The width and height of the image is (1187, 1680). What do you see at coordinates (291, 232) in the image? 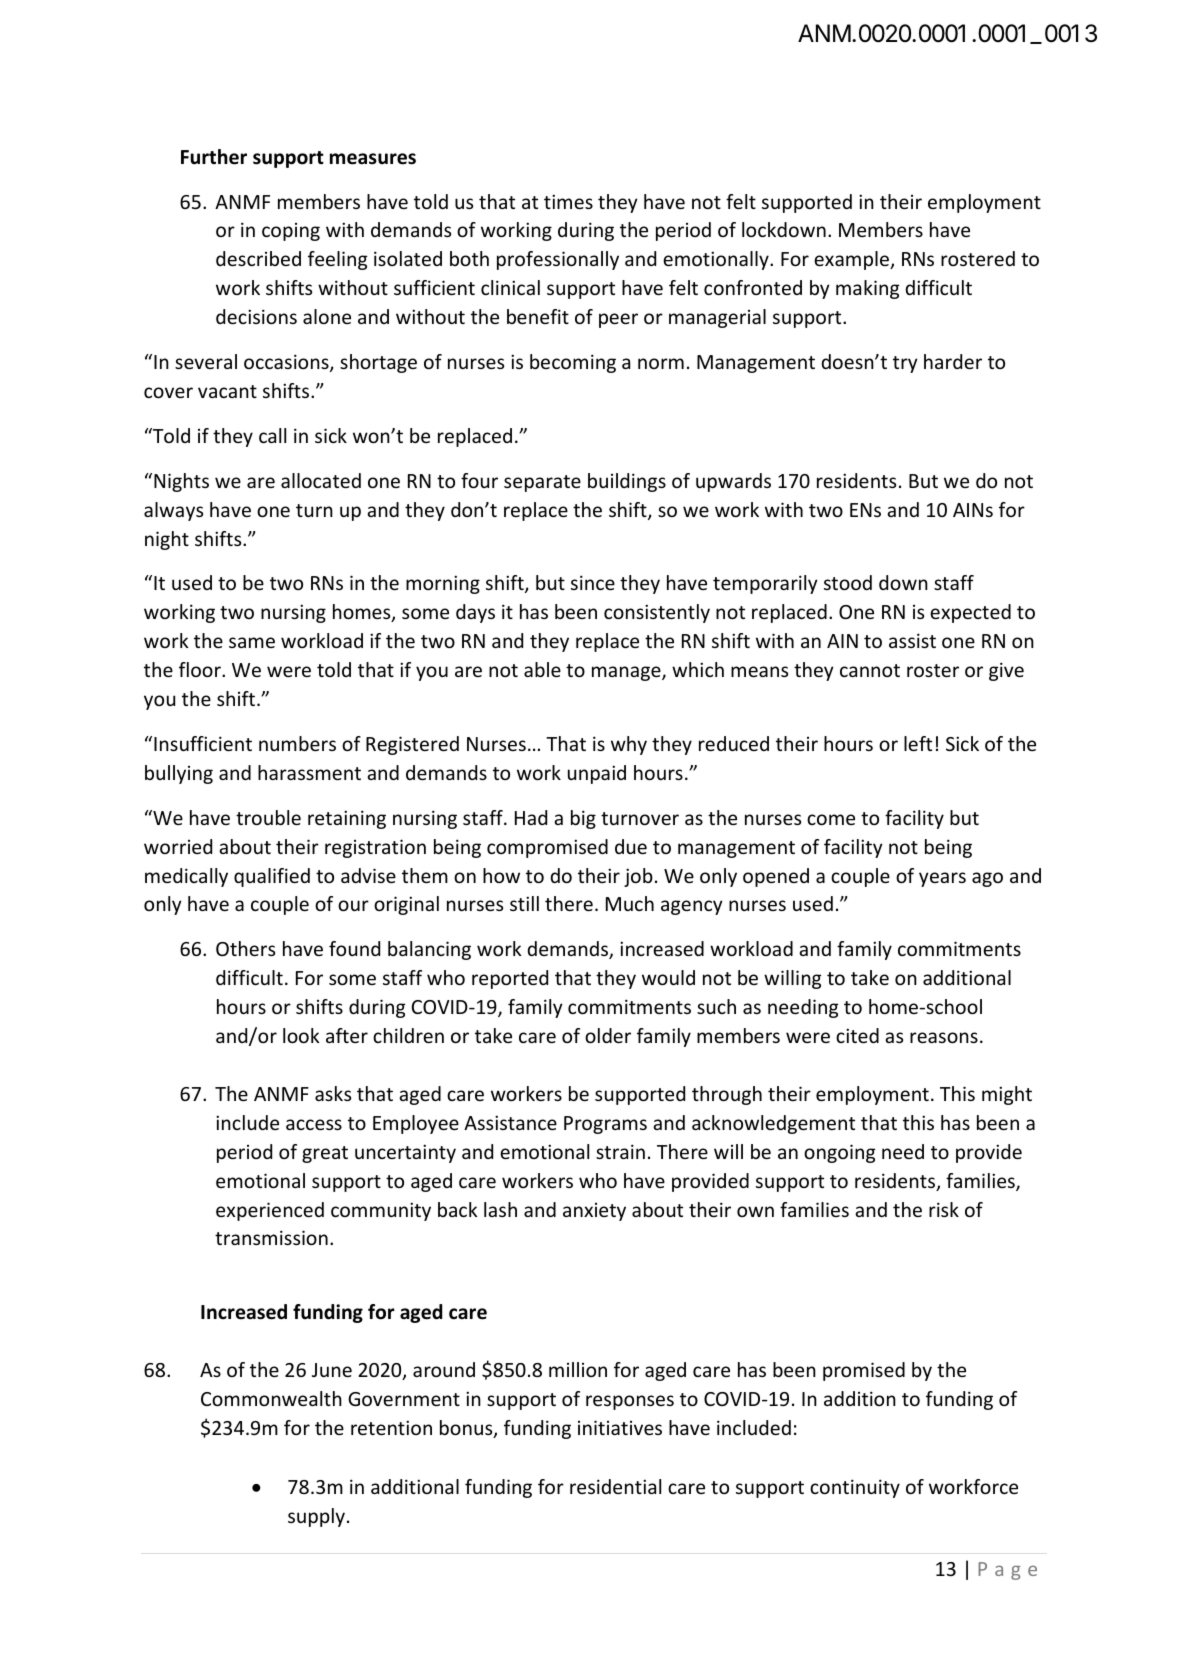
I see `coping` at bounding box center [291, 232].
